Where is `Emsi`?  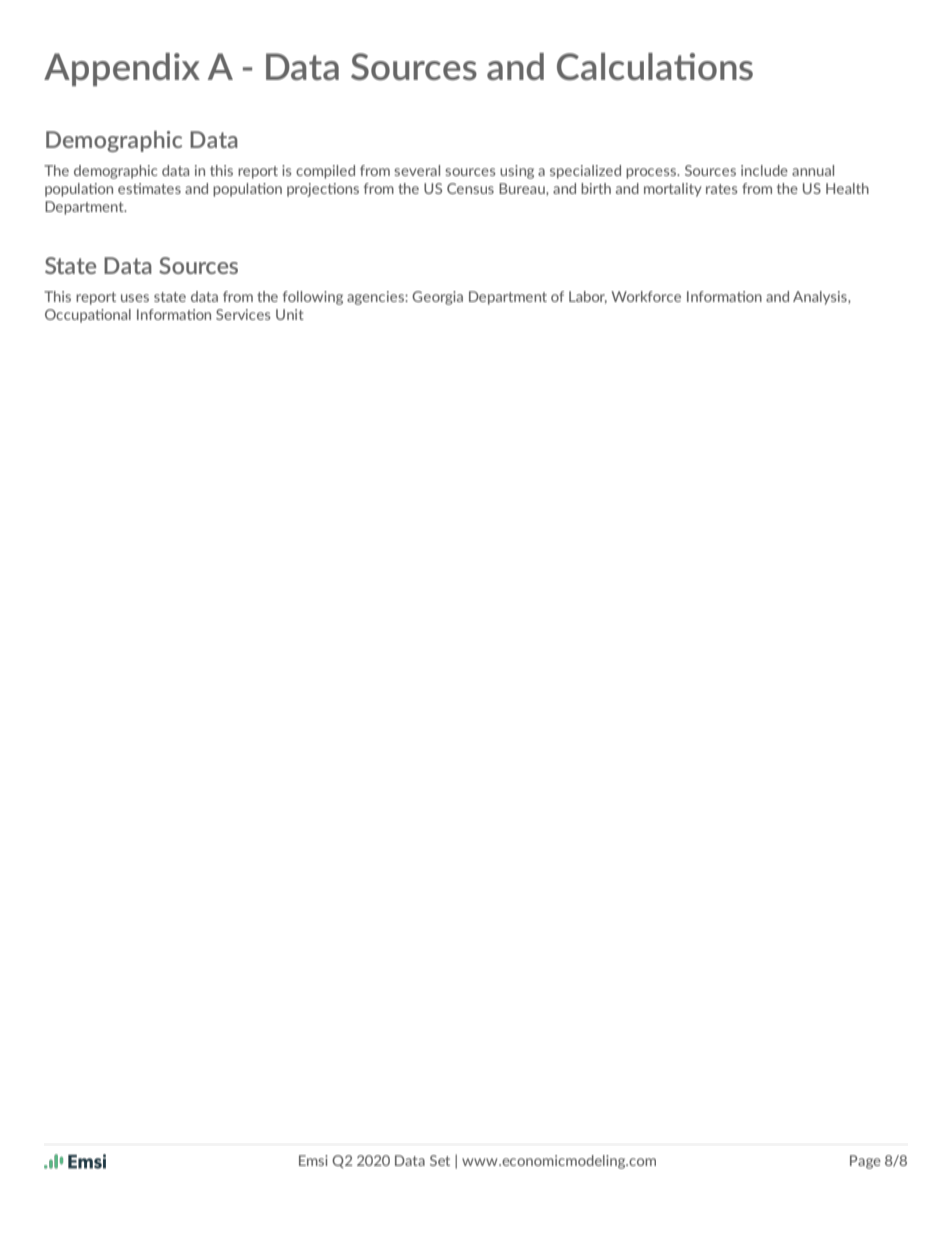 Emsi is located at coordinates (313, 1160).
